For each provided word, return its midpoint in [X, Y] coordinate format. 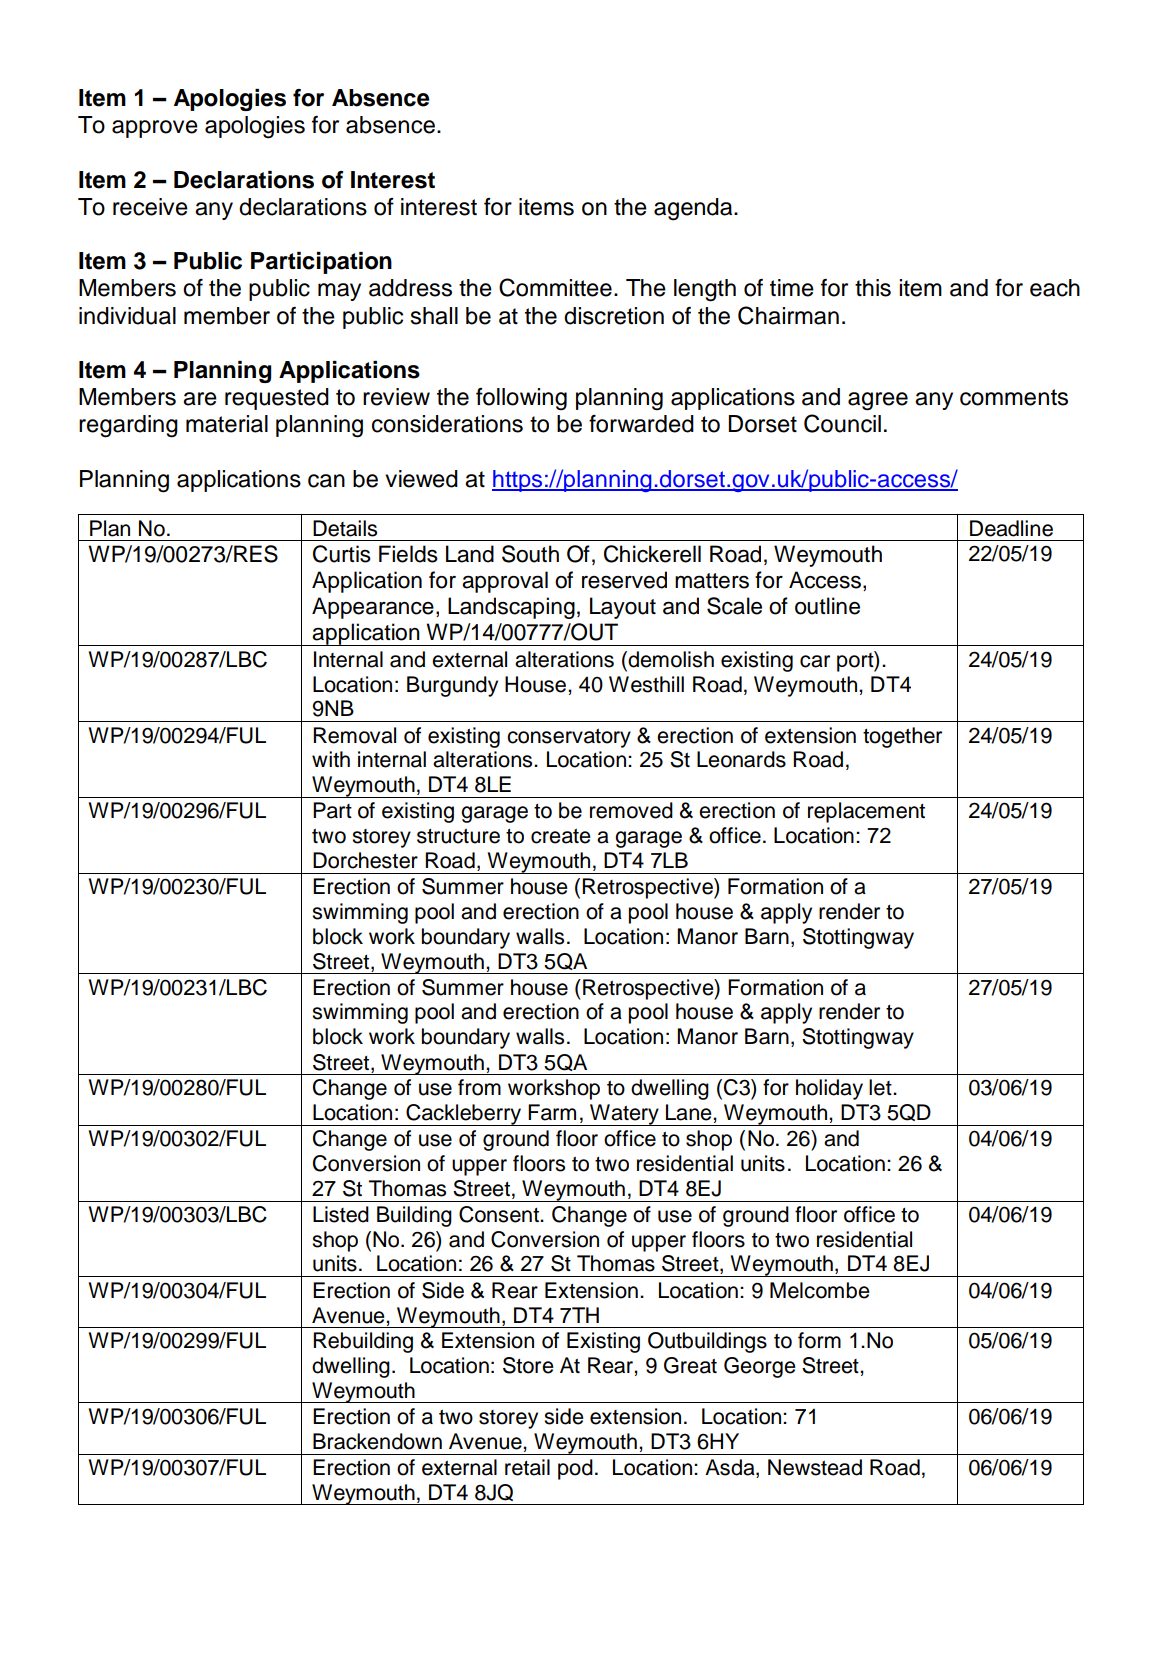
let [881, 1087]
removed [631, 810]
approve [155, 129]
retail [527, 1467]
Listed [341, 1214]
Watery [624, 1115]
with [331, 759]
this [873, 288]
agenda [694, 209]
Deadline [1011, 528]
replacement [866, 812]
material [227, 424]
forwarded [641, 424]
